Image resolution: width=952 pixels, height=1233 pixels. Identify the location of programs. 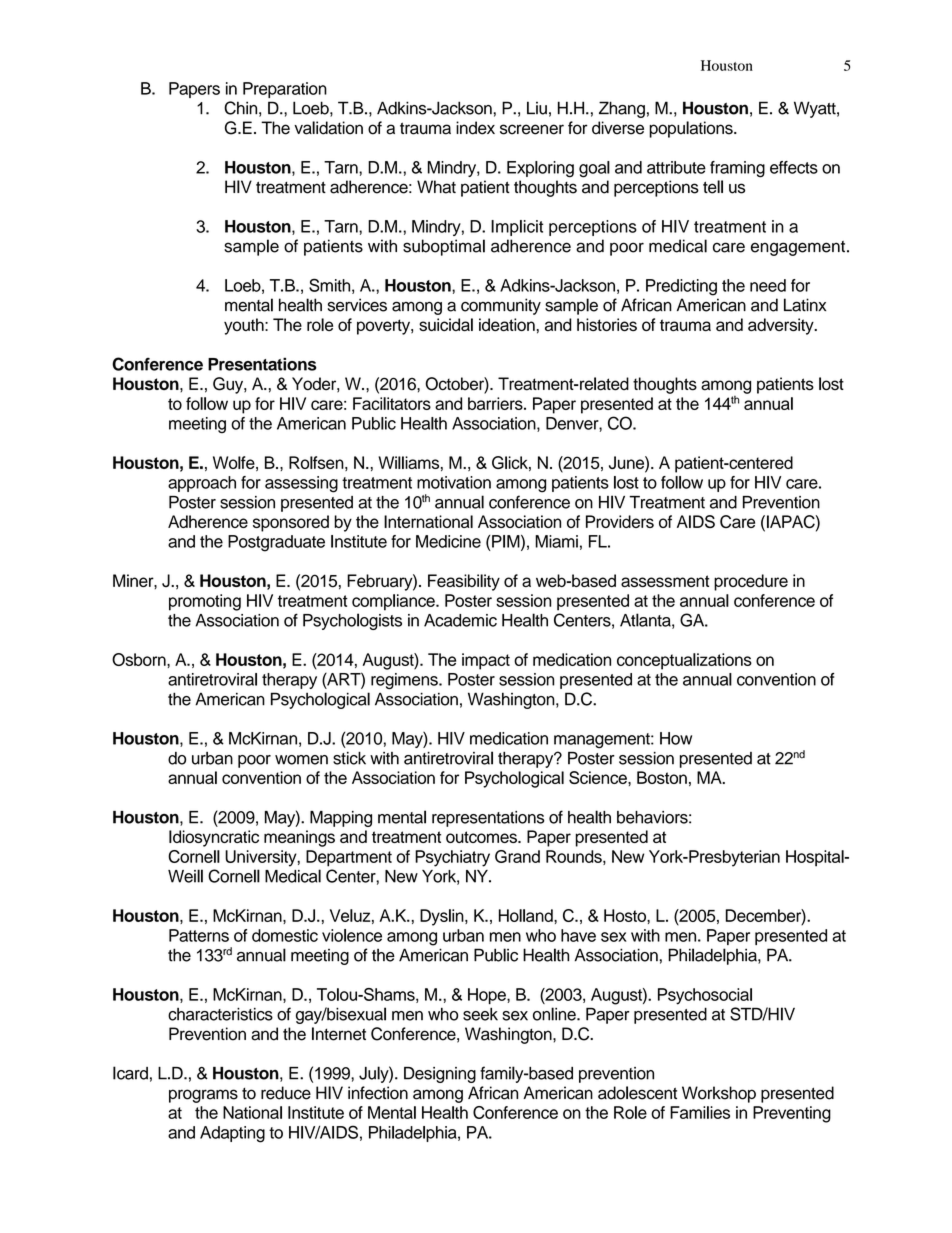
(203, 1096).
